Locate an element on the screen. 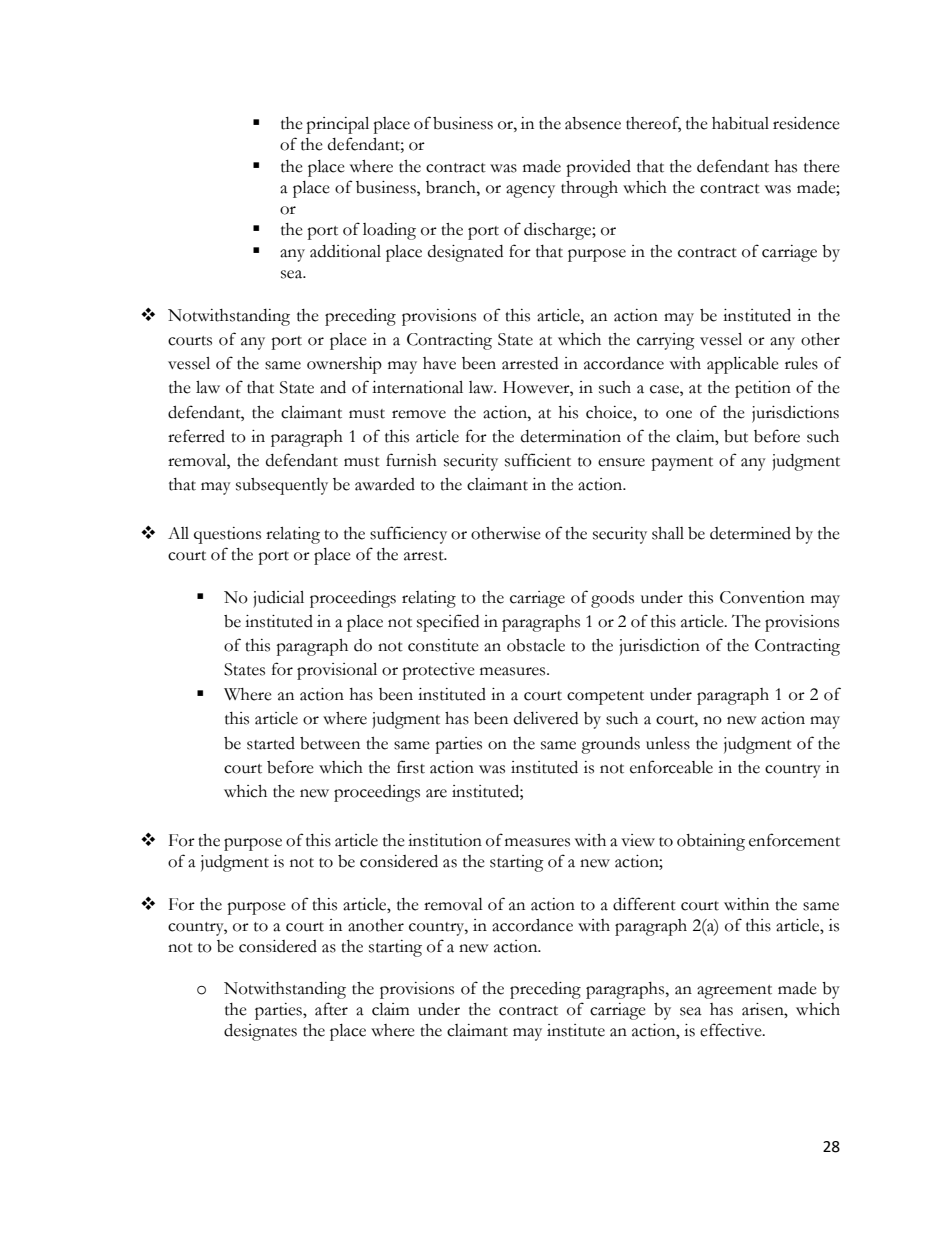 The width and height of the screenshot is (952, 1233). principal is located at coordinates (337, 125).
